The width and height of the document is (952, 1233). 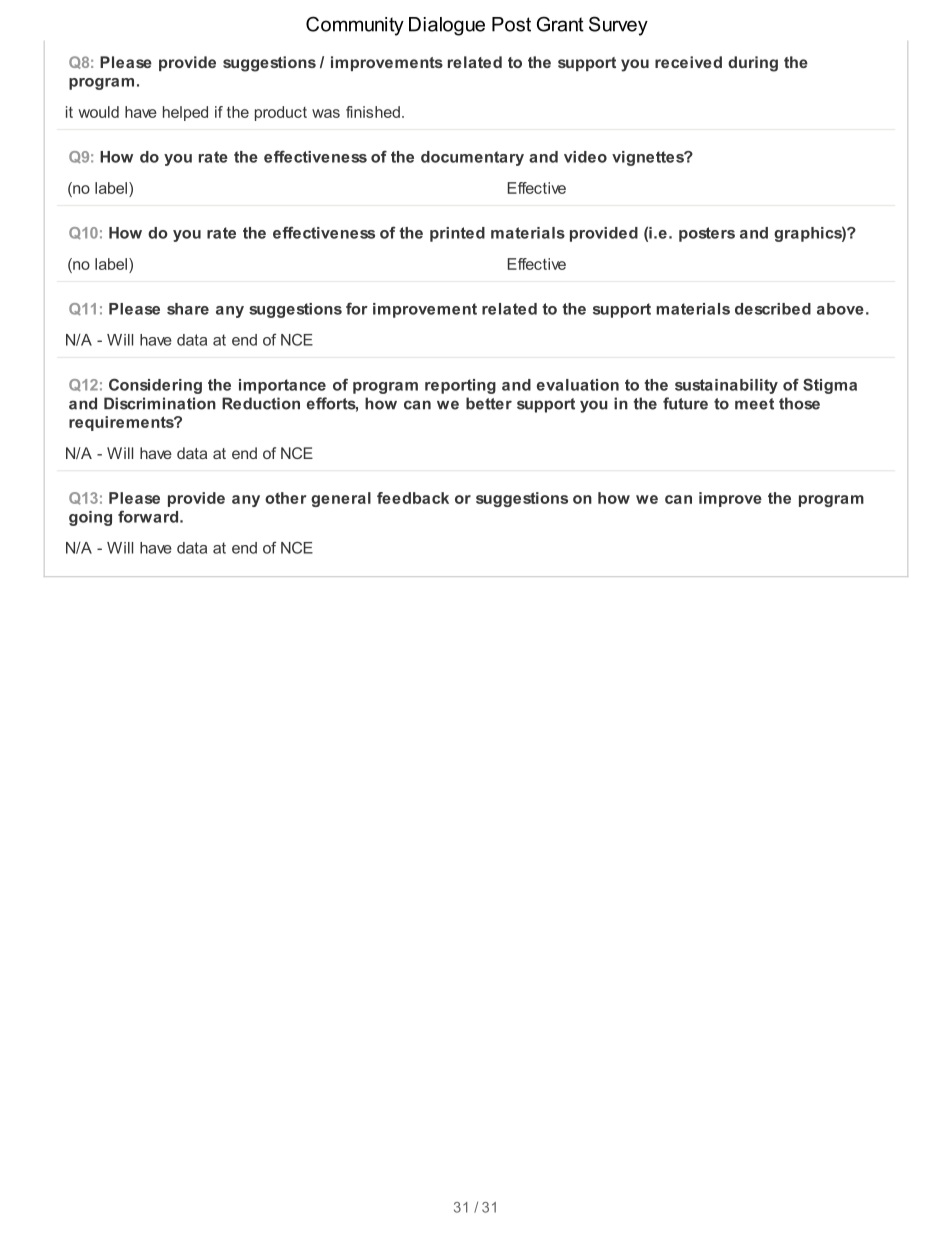 What do you see at coordinates (355, 26) in the document?
I see `Community` at bounding box center [355, 26].
